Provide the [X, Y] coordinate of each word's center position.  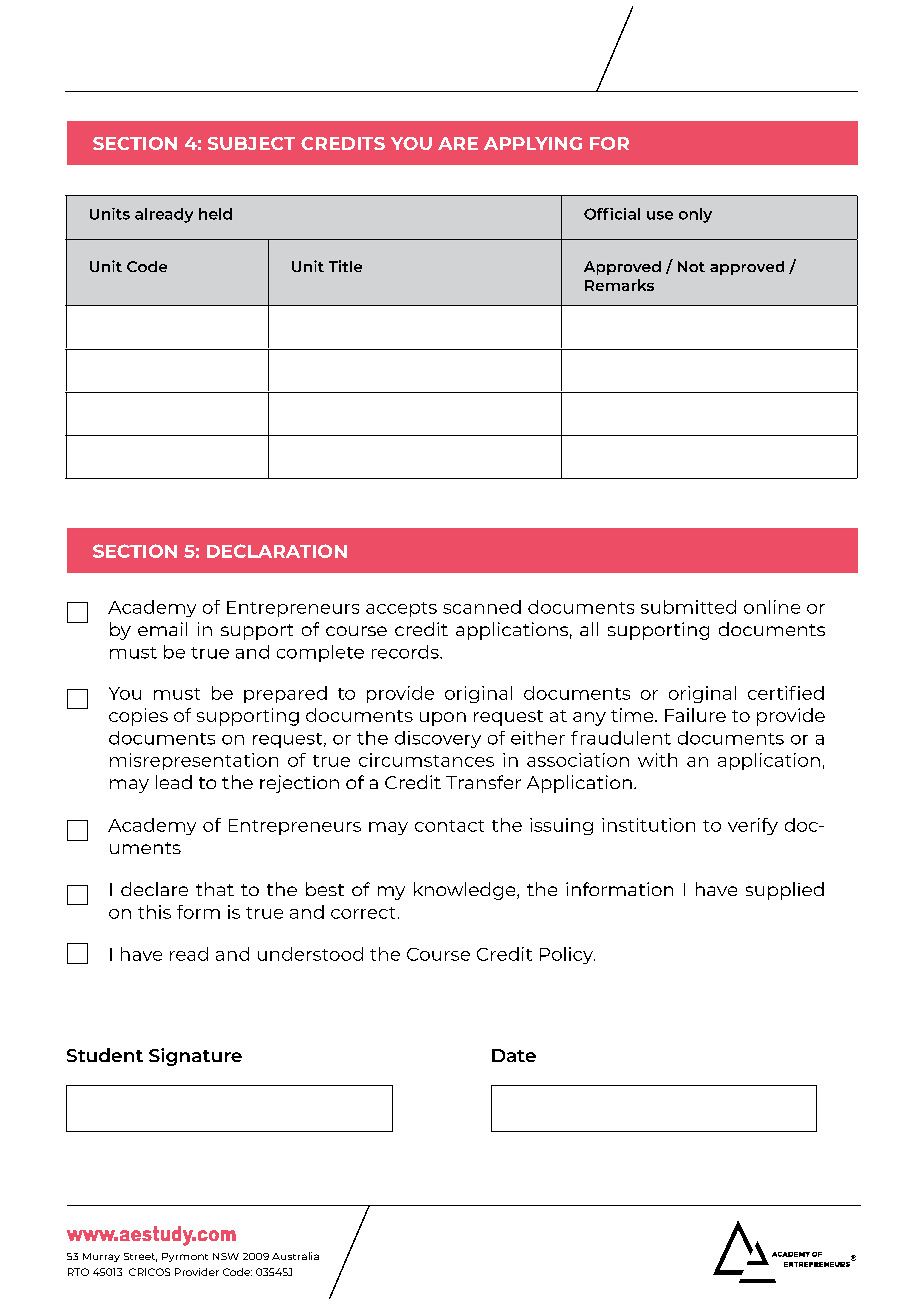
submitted [688, 607]
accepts [401, 609]
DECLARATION [277, 551]
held [215, 214]
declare [154, 889]
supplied [785, 891]
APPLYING [533, 143]
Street [140, 1257]
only [695, 215]
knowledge [466, 891]
